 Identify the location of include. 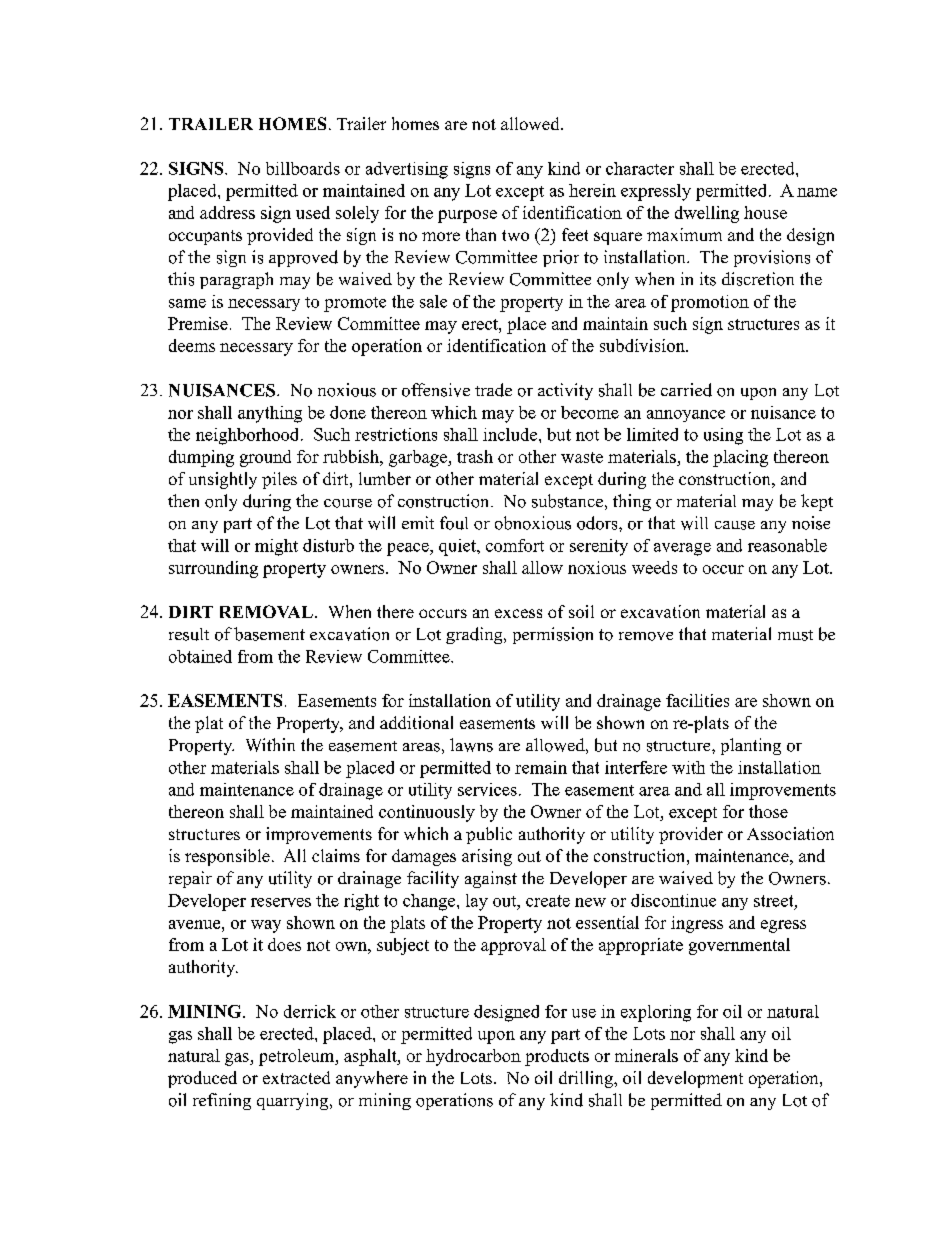
(510, 434).
